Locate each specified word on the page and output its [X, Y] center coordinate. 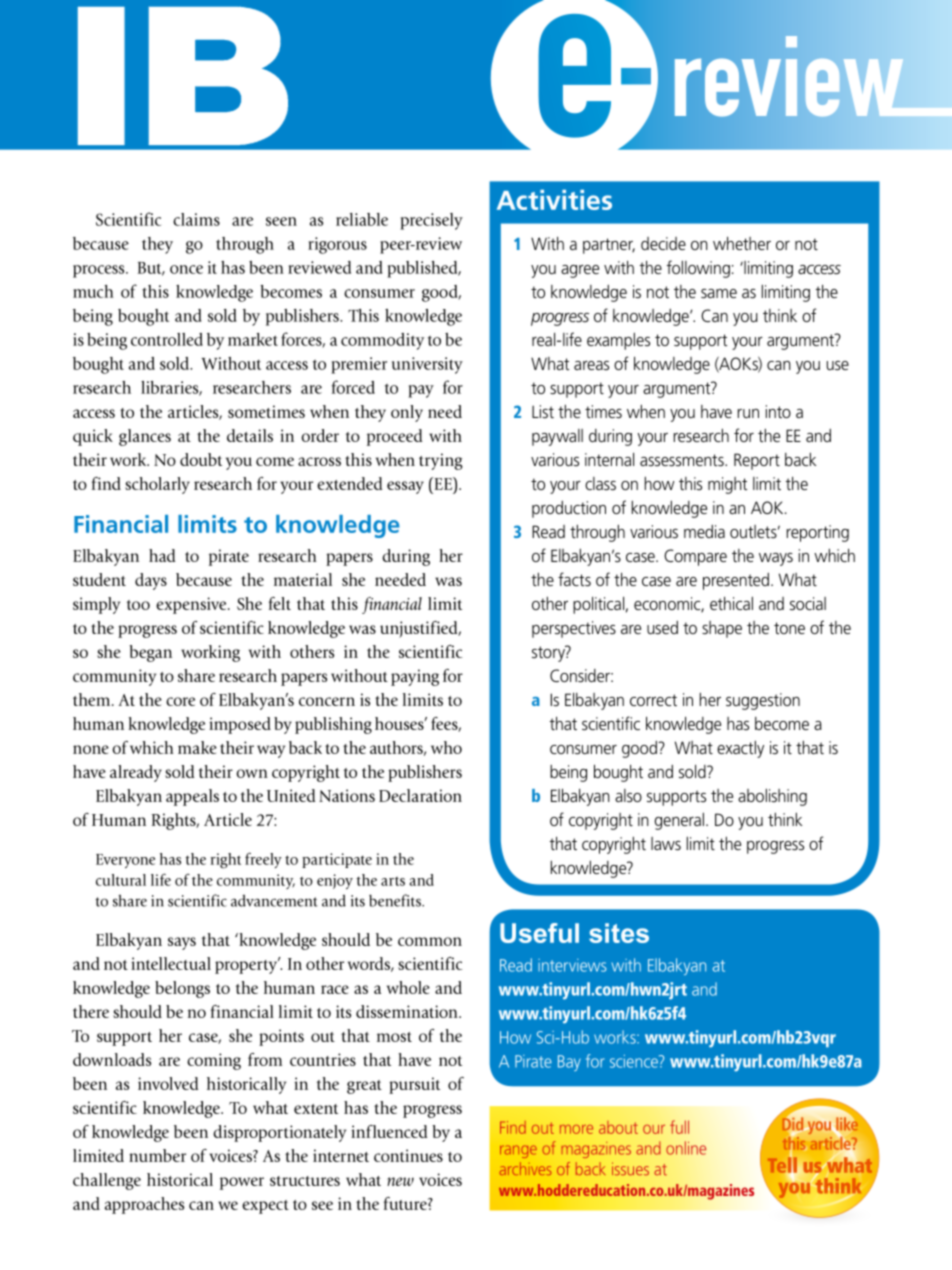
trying [441, 461]
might [727, 485]
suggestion [763, 701]
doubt [201, 459]
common [430, 941]
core [180, 701]
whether [742, 243]
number [157, 1155]
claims [196, 219]
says [182, 943]
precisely [431, 221]
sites [619, 933]
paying [415, 677]
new [400, 1181]
